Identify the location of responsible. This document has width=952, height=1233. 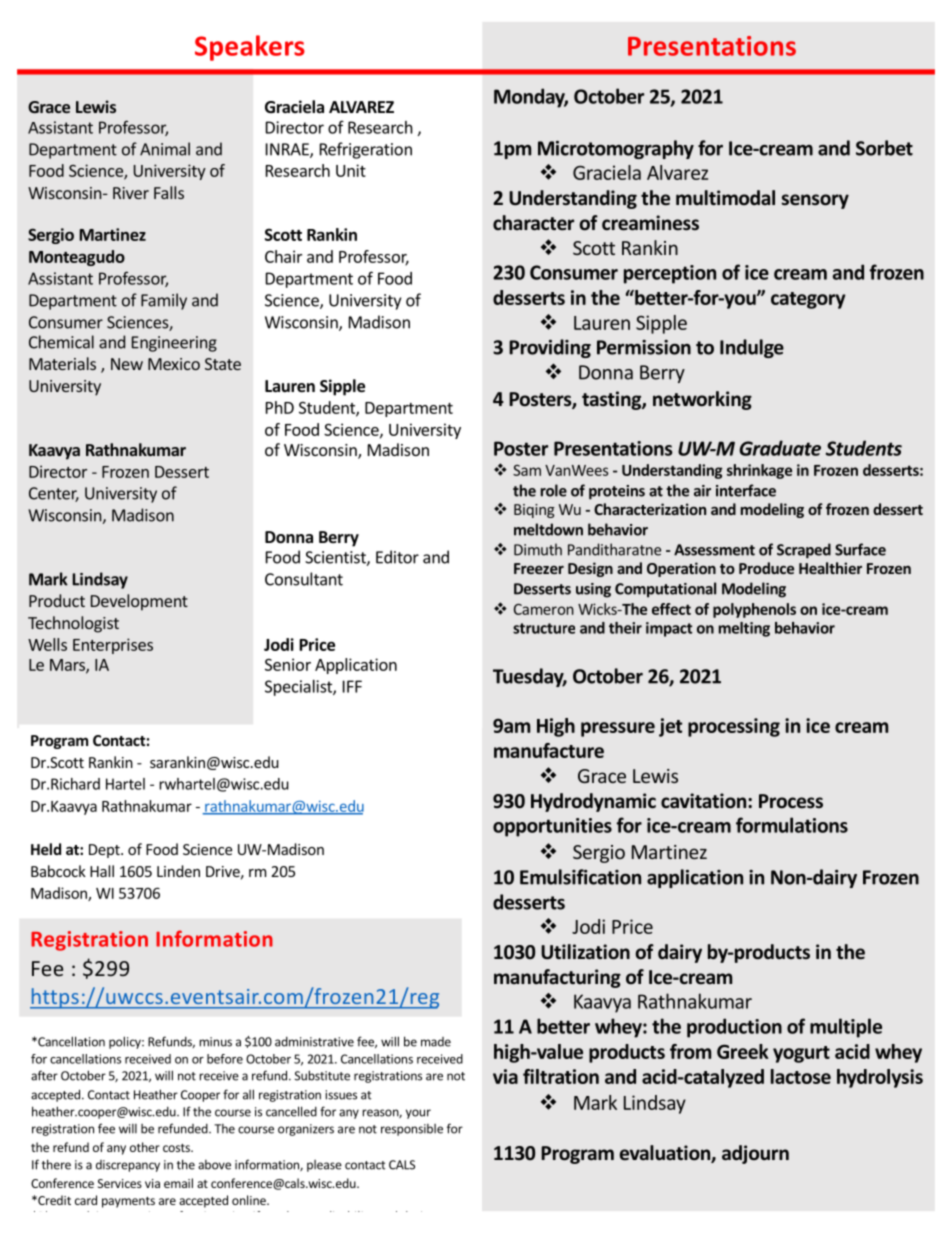
(412, 1130).
